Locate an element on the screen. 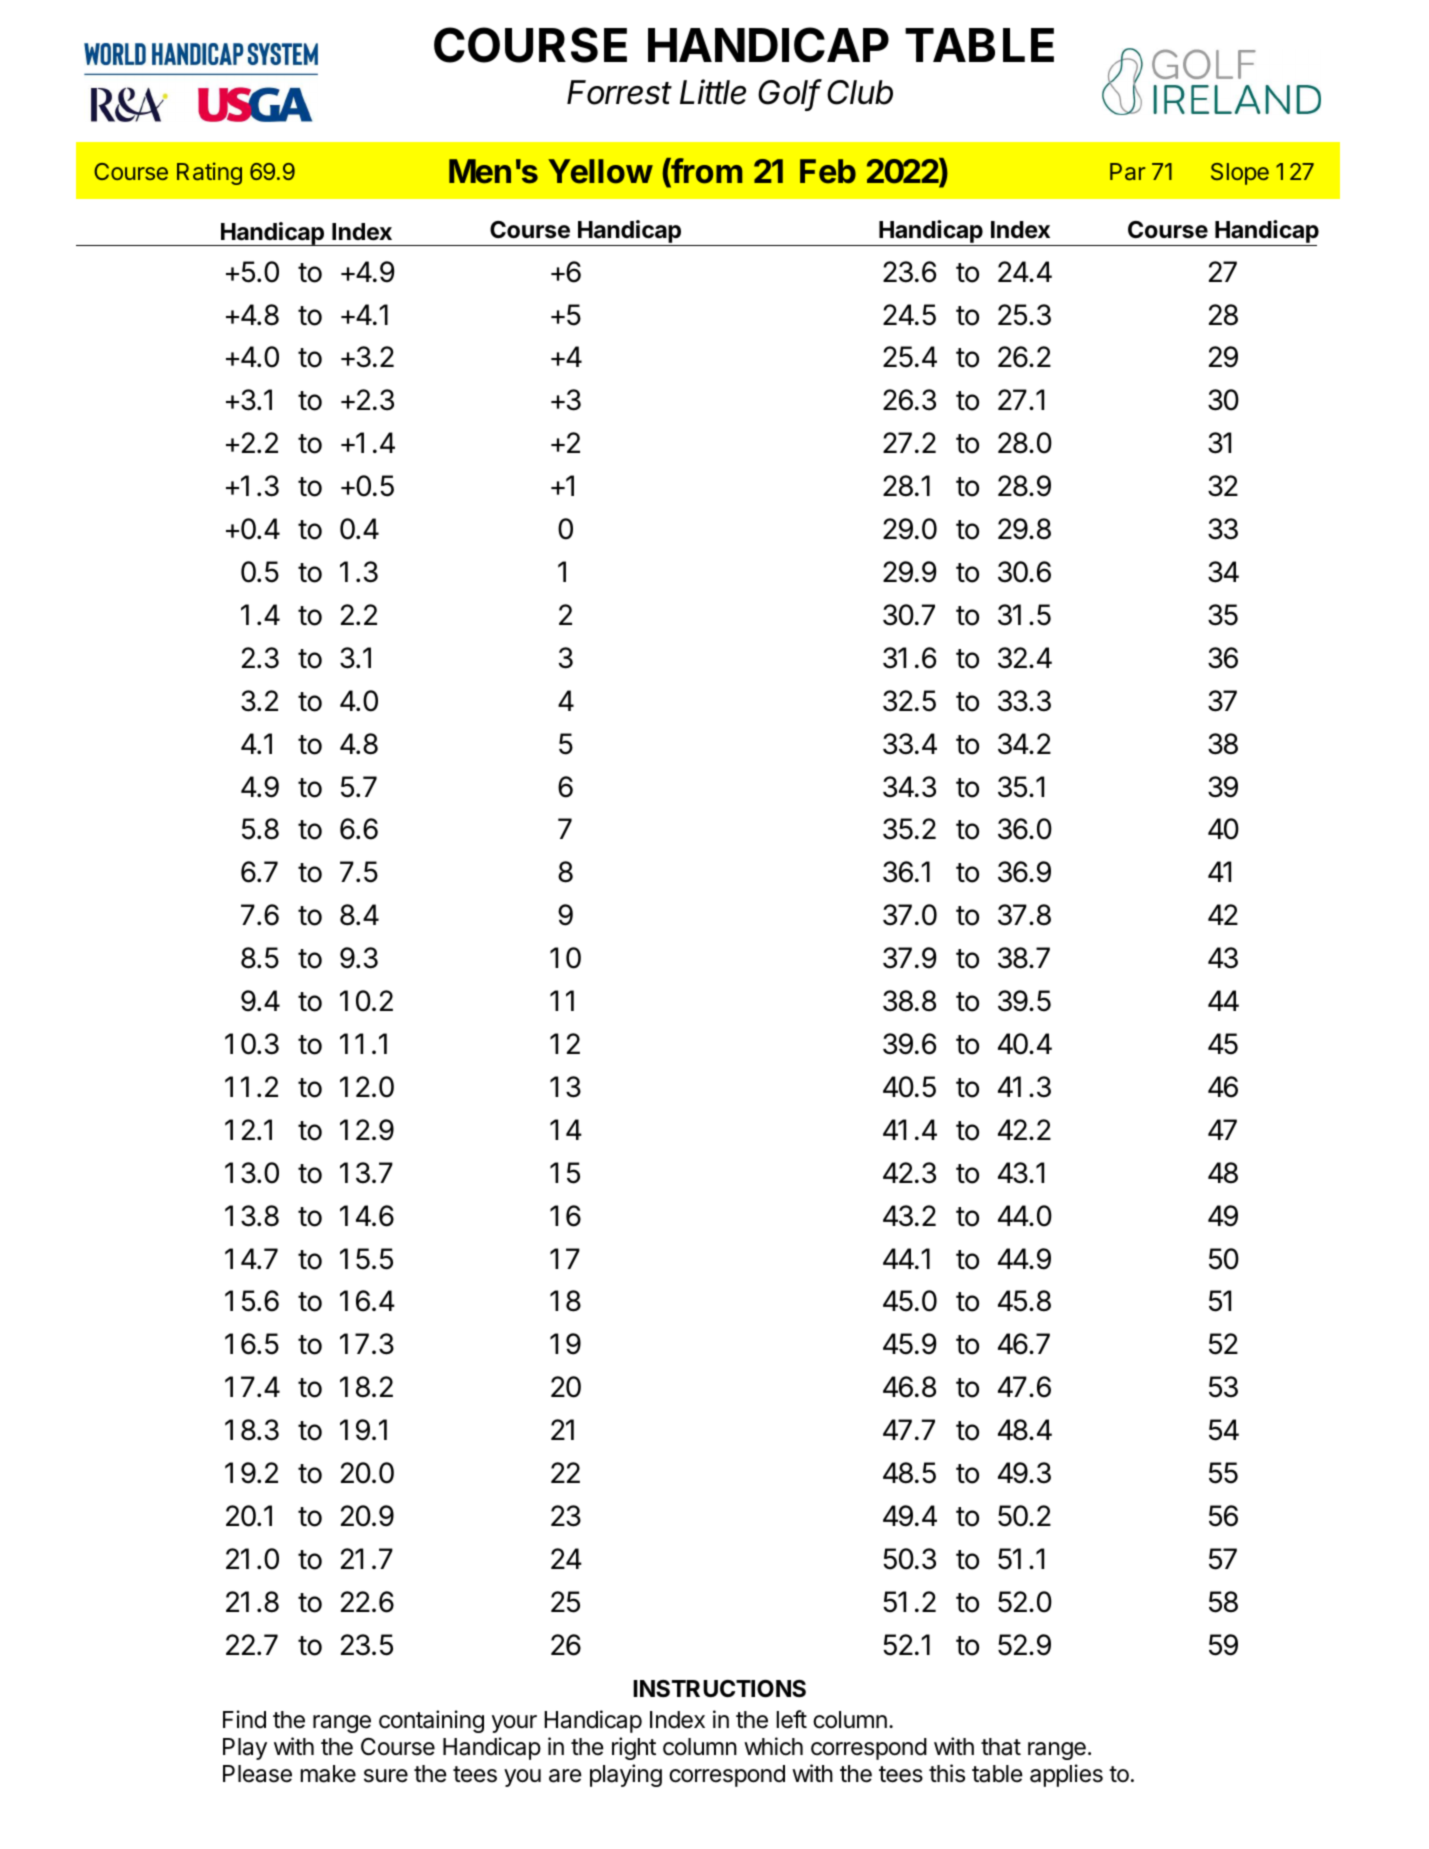 Image resolution: width=1429 pixels, height=1849 pixels. applies is located at coordinates (1066, 1775).
